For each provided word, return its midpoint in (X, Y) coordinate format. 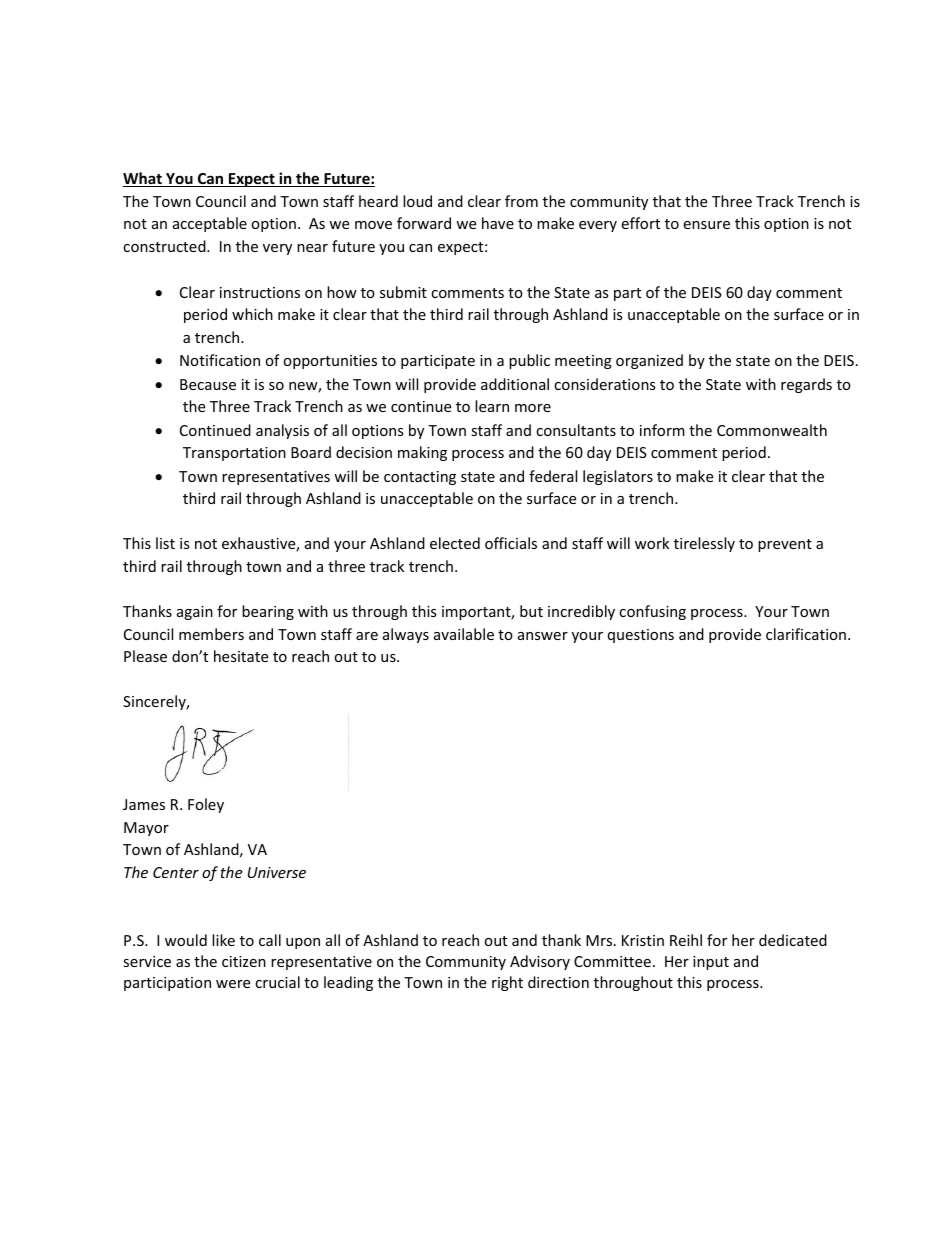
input (711, 963)
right (507, 983)
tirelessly (704, 544)
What (143, 179)
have (498, 223)
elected (455, 543)
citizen (244, 961)
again (195, 613)
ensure (706, 225)
